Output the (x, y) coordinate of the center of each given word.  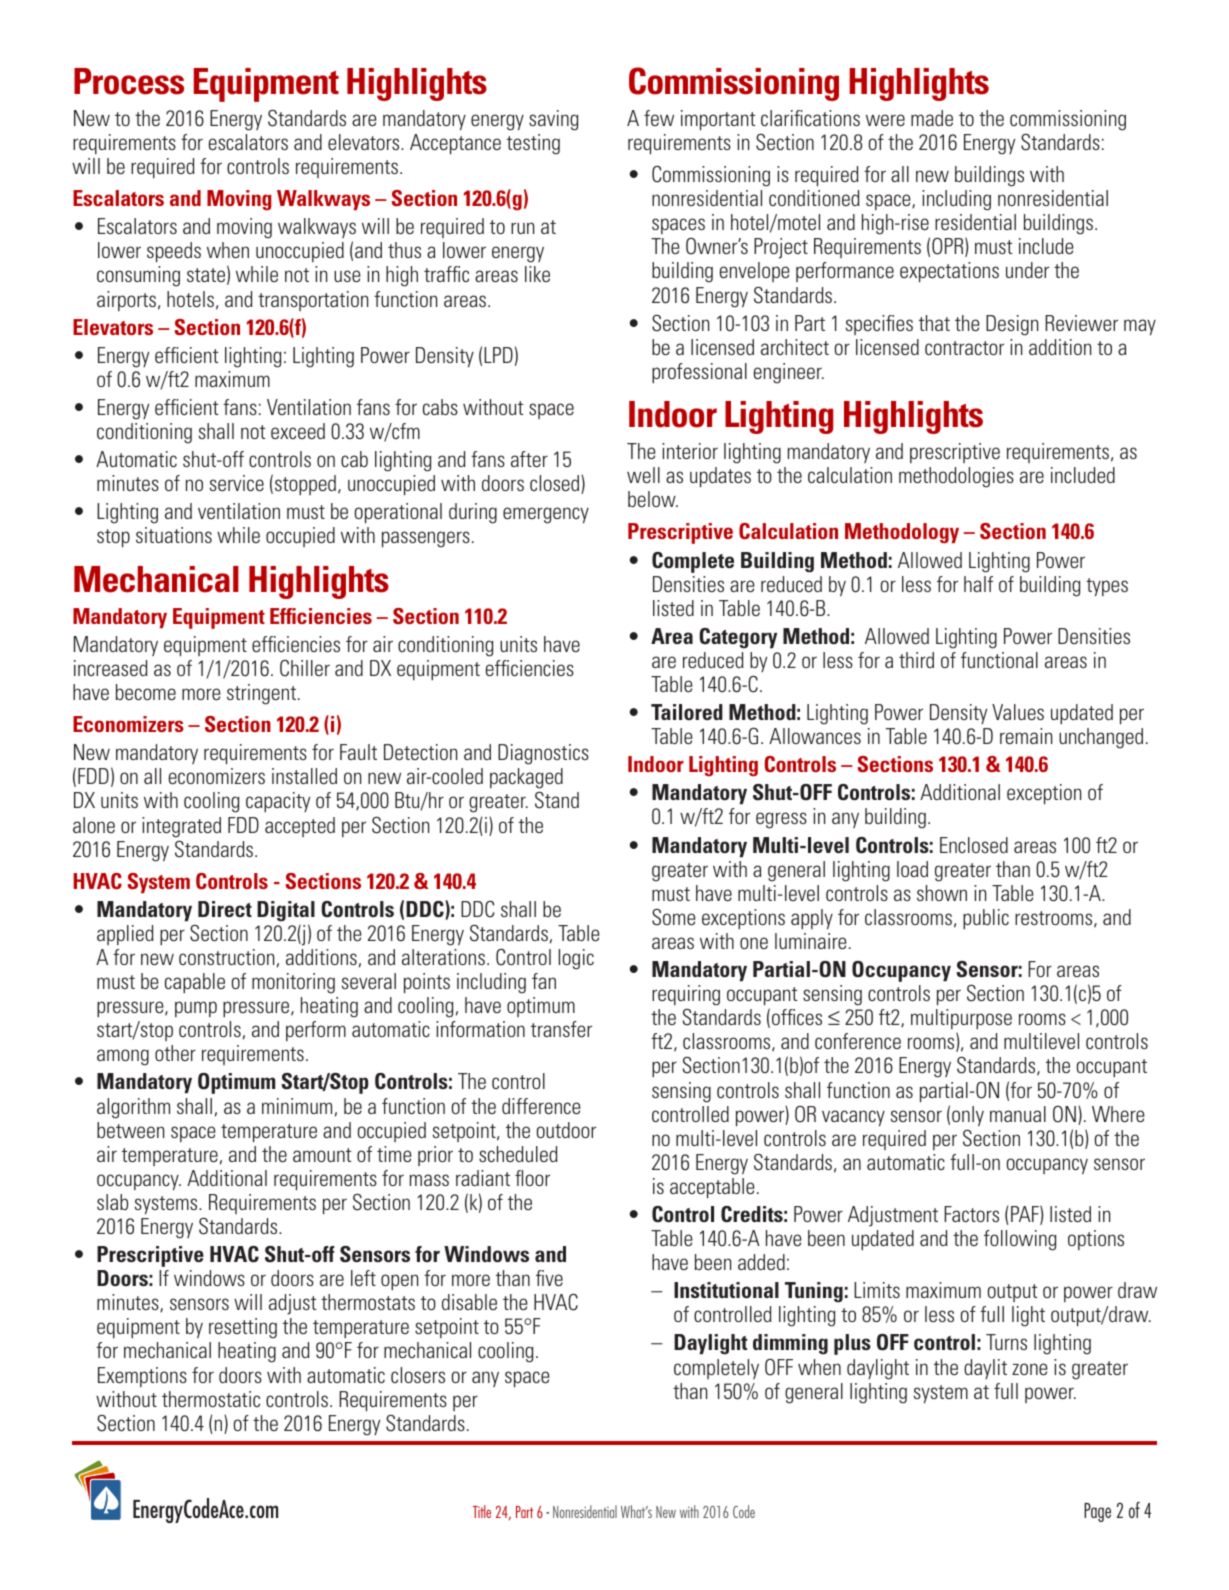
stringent (263, 694)
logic (576, 959)
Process (129, 81)
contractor (964, 348)
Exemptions (142, 1377)
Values (1018, 712)
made (932, 118)
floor (532, 1178)
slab (112, 1202)
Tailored (687, 712)
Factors (971, 1214)
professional (699, 373)
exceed (298, 431)
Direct (225, 909)
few (659, 118)
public (986, 919)
